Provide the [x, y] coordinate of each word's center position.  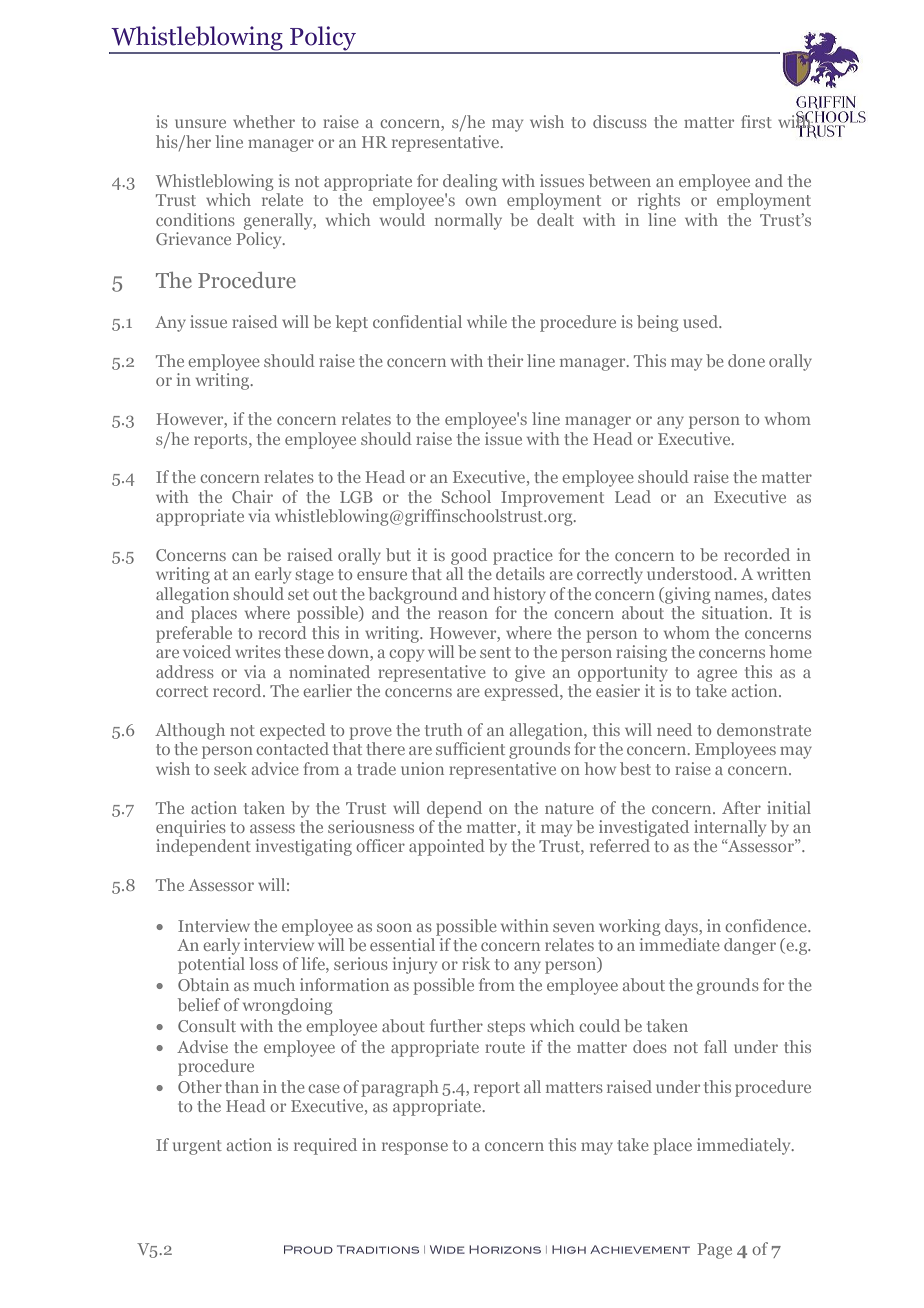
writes [258, 651]
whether [264, 121]
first [756, 121]
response [415, 1148]
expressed [522, 692]
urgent [197, 1147]
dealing [470, 182]
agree [717, 675]
